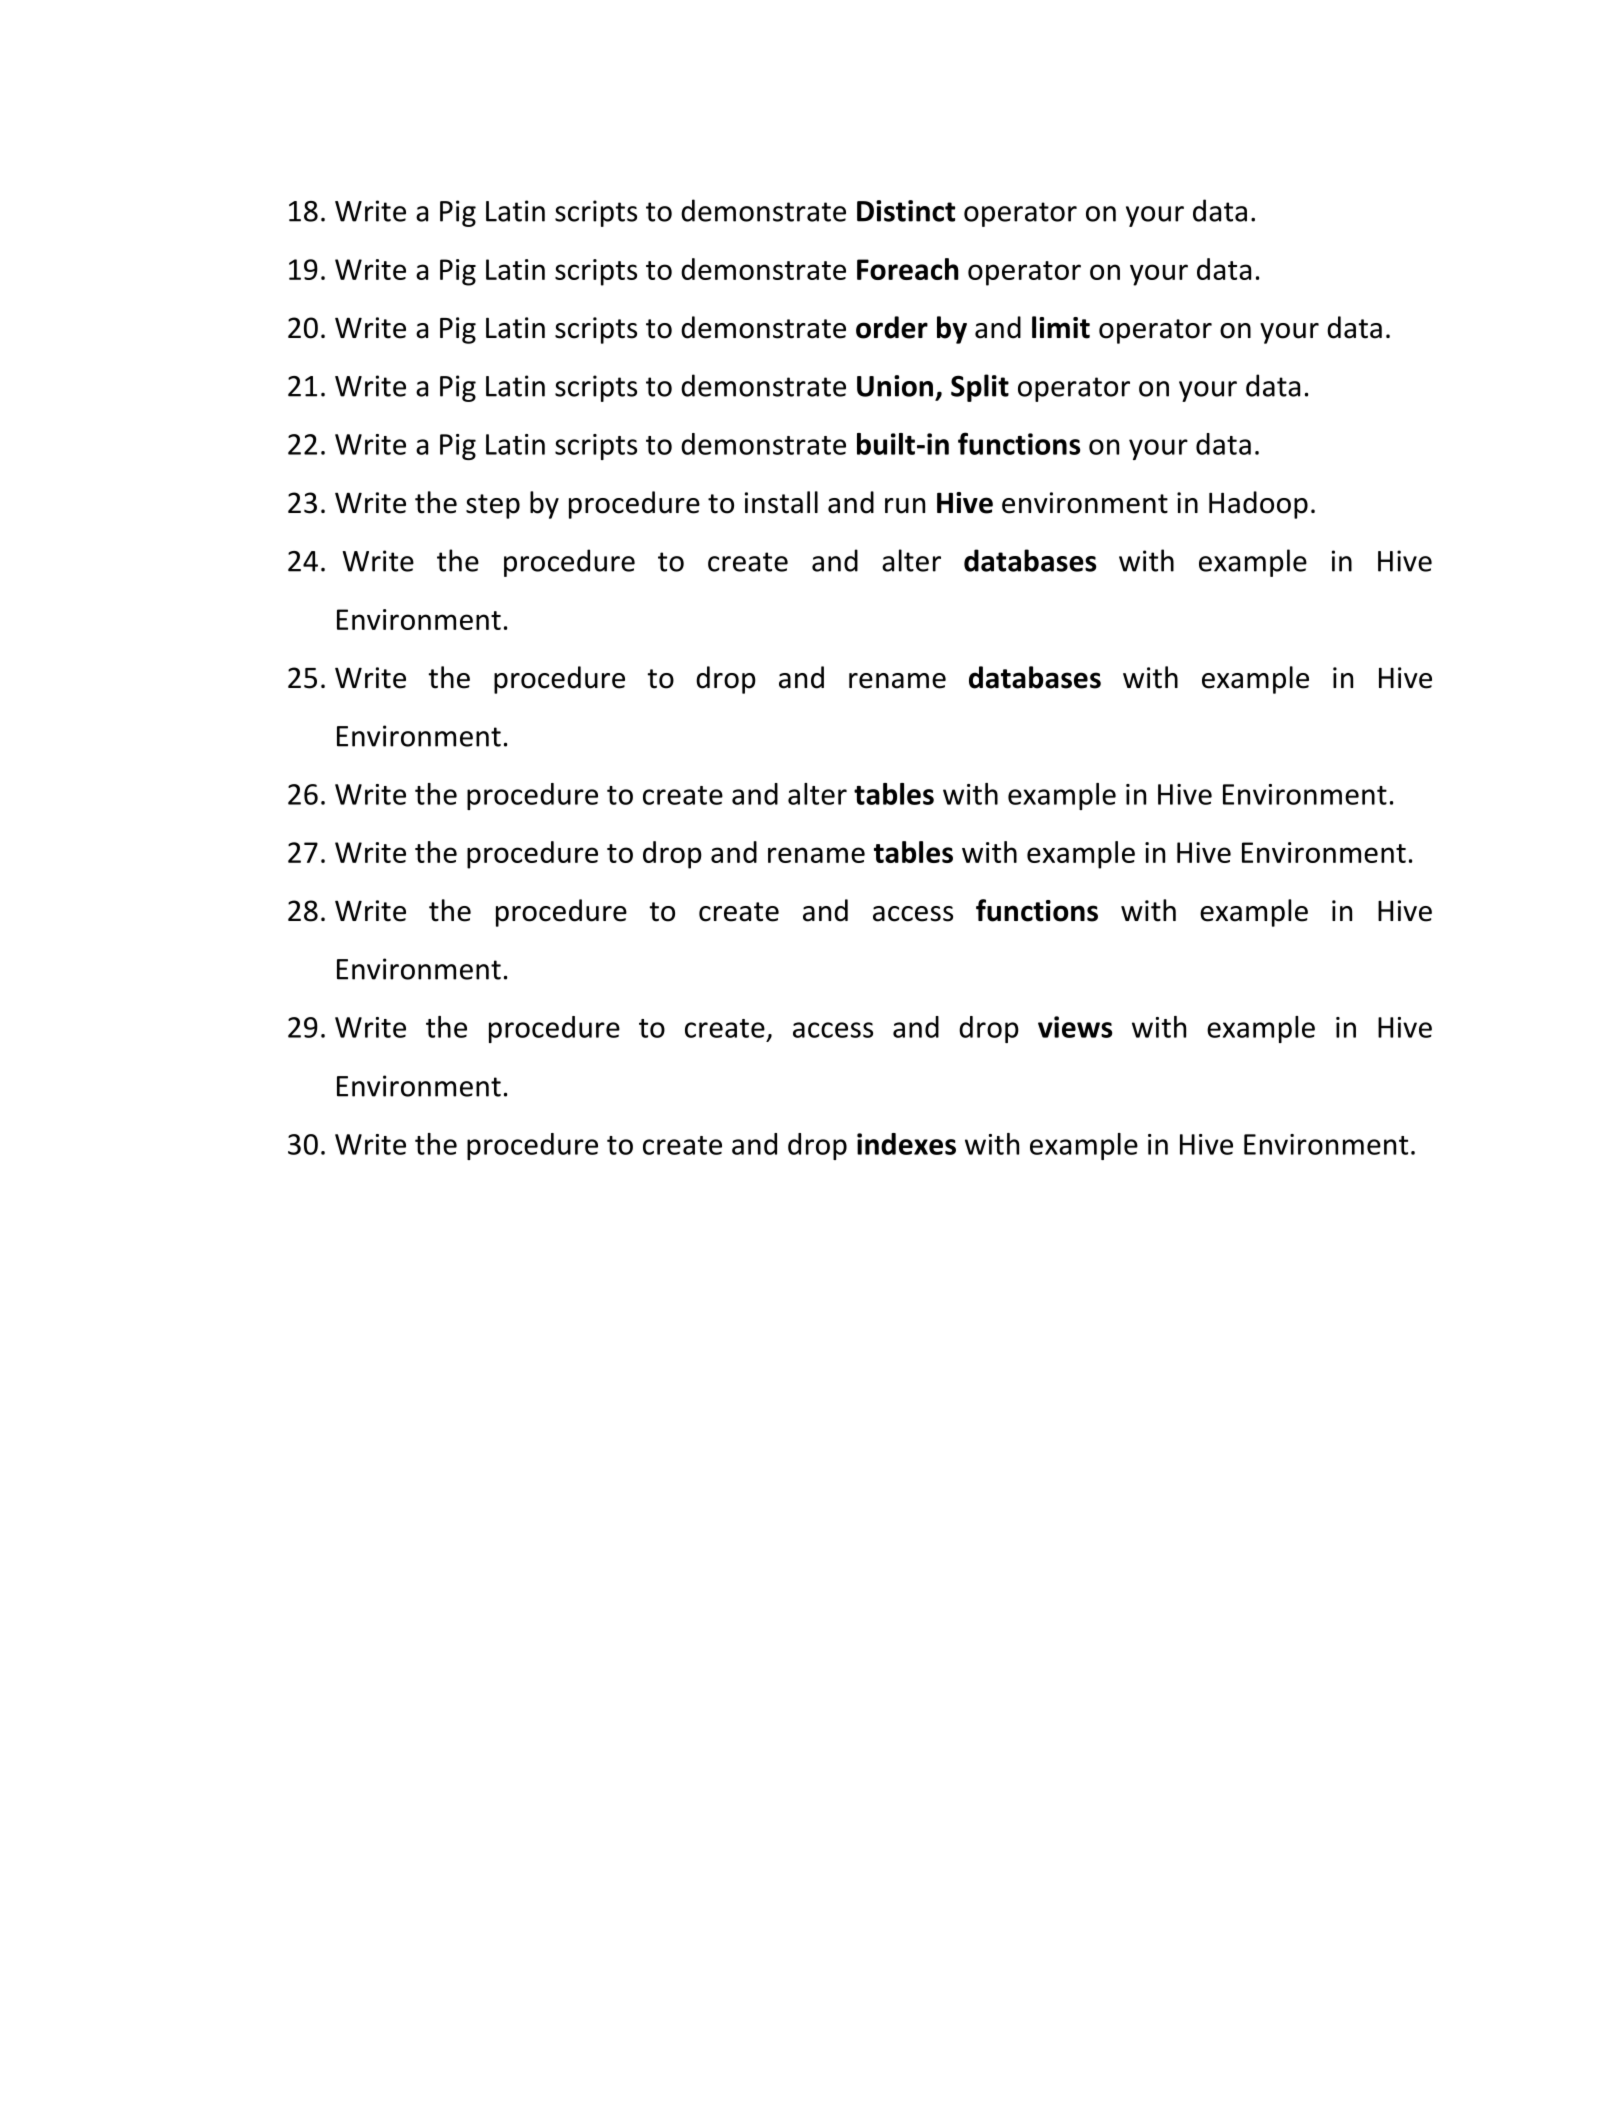  What do you see at coordinates (906, 211) in the image?
I see `Distinct` at bounding box center [906, 211].
